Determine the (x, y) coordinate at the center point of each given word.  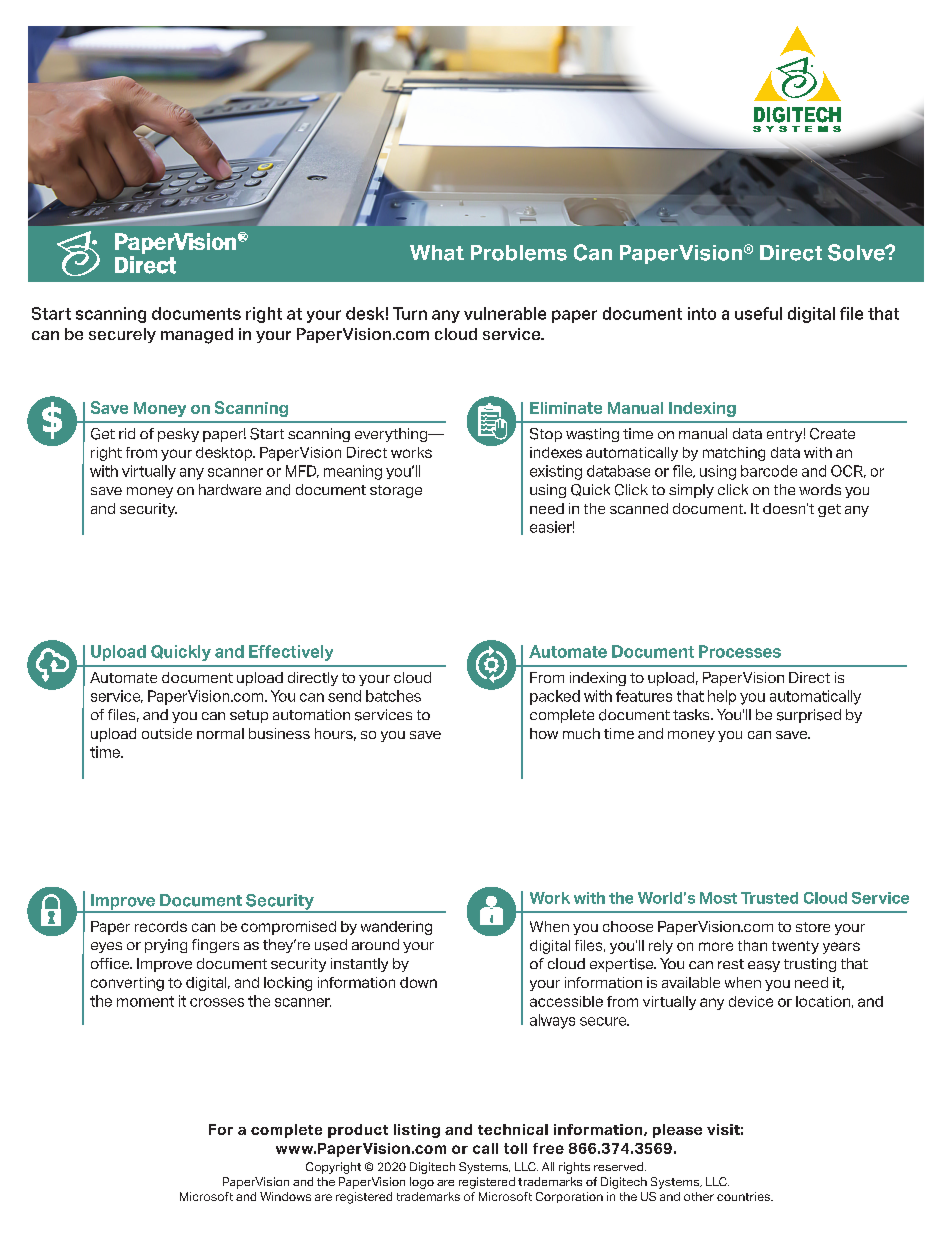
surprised (809, 716)
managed (197, 336)
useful (758, 313)
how (544, 733)
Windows (285, 1196)
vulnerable (505, 313)
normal (220, 733)
